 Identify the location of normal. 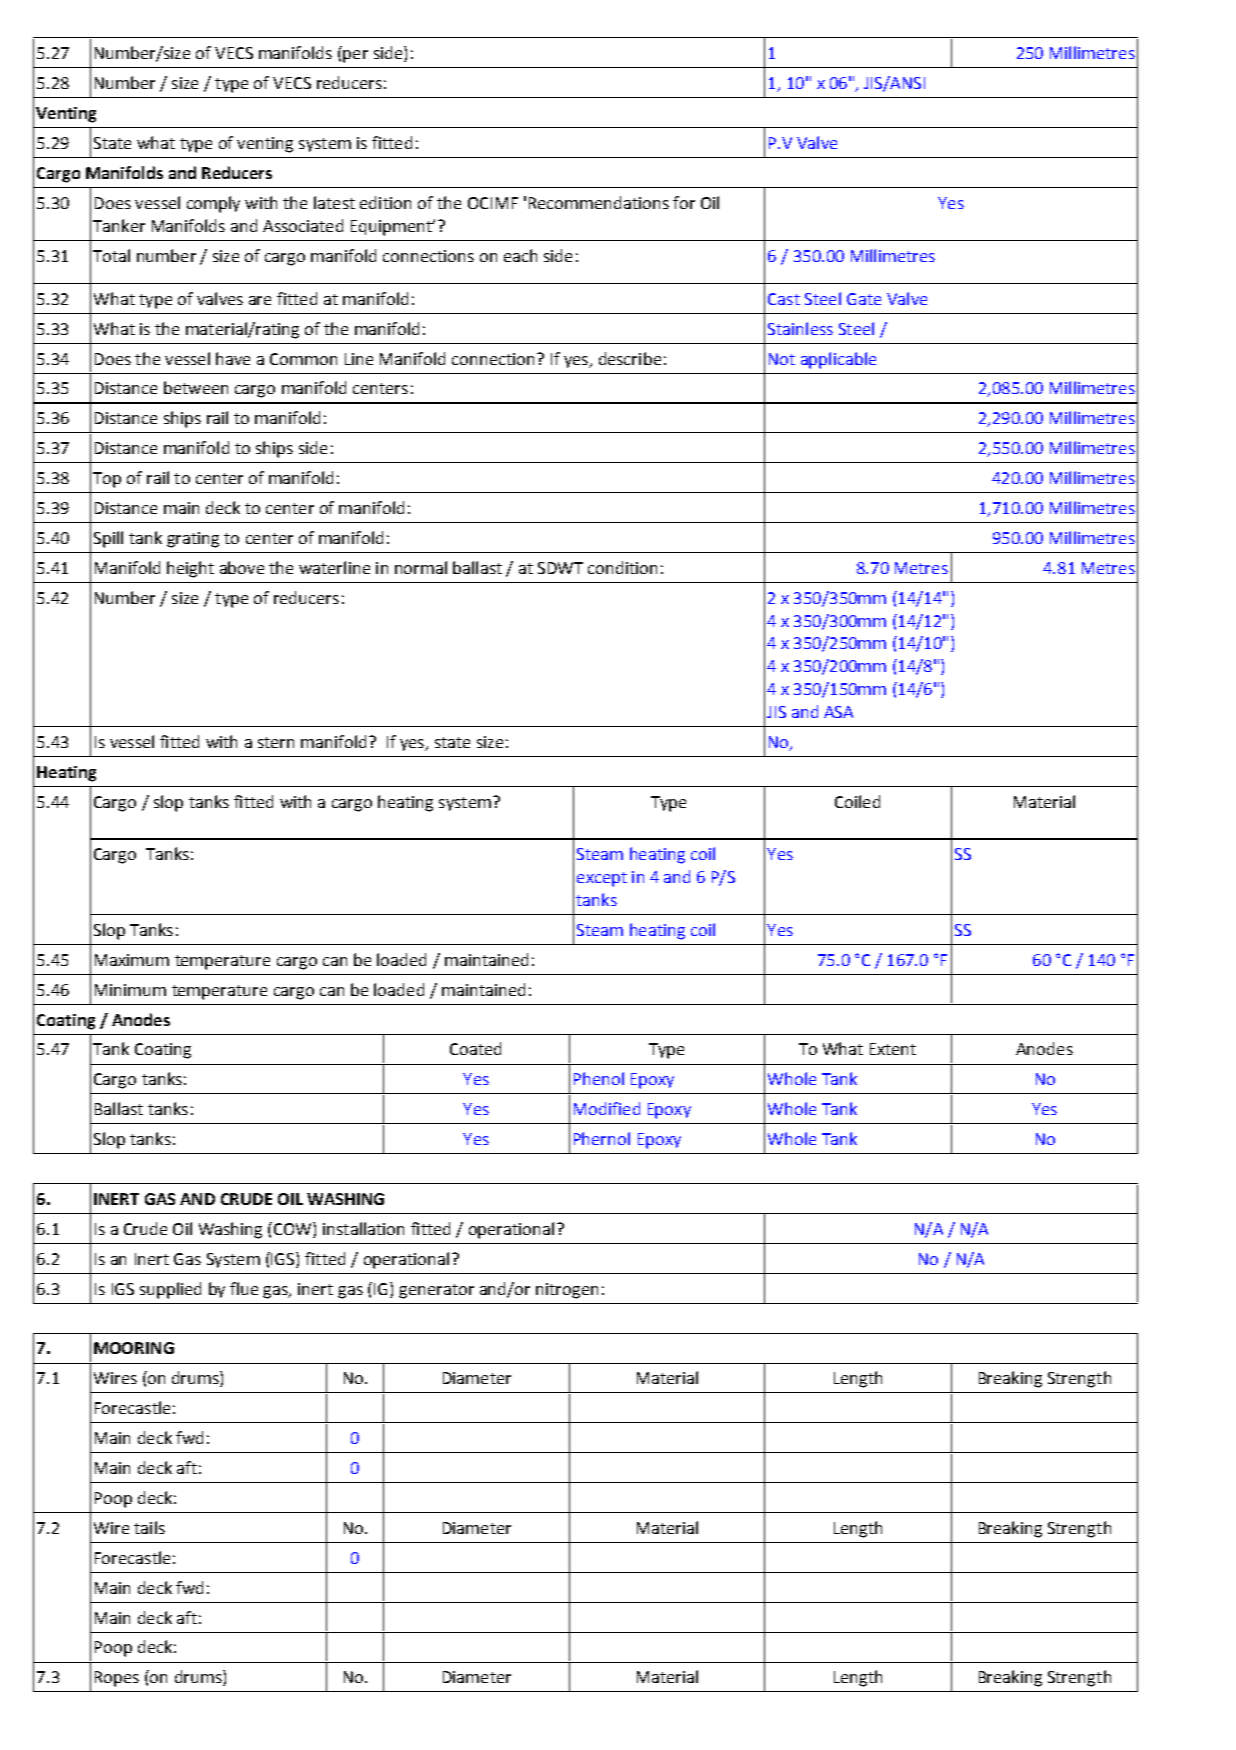
(421, 567).
